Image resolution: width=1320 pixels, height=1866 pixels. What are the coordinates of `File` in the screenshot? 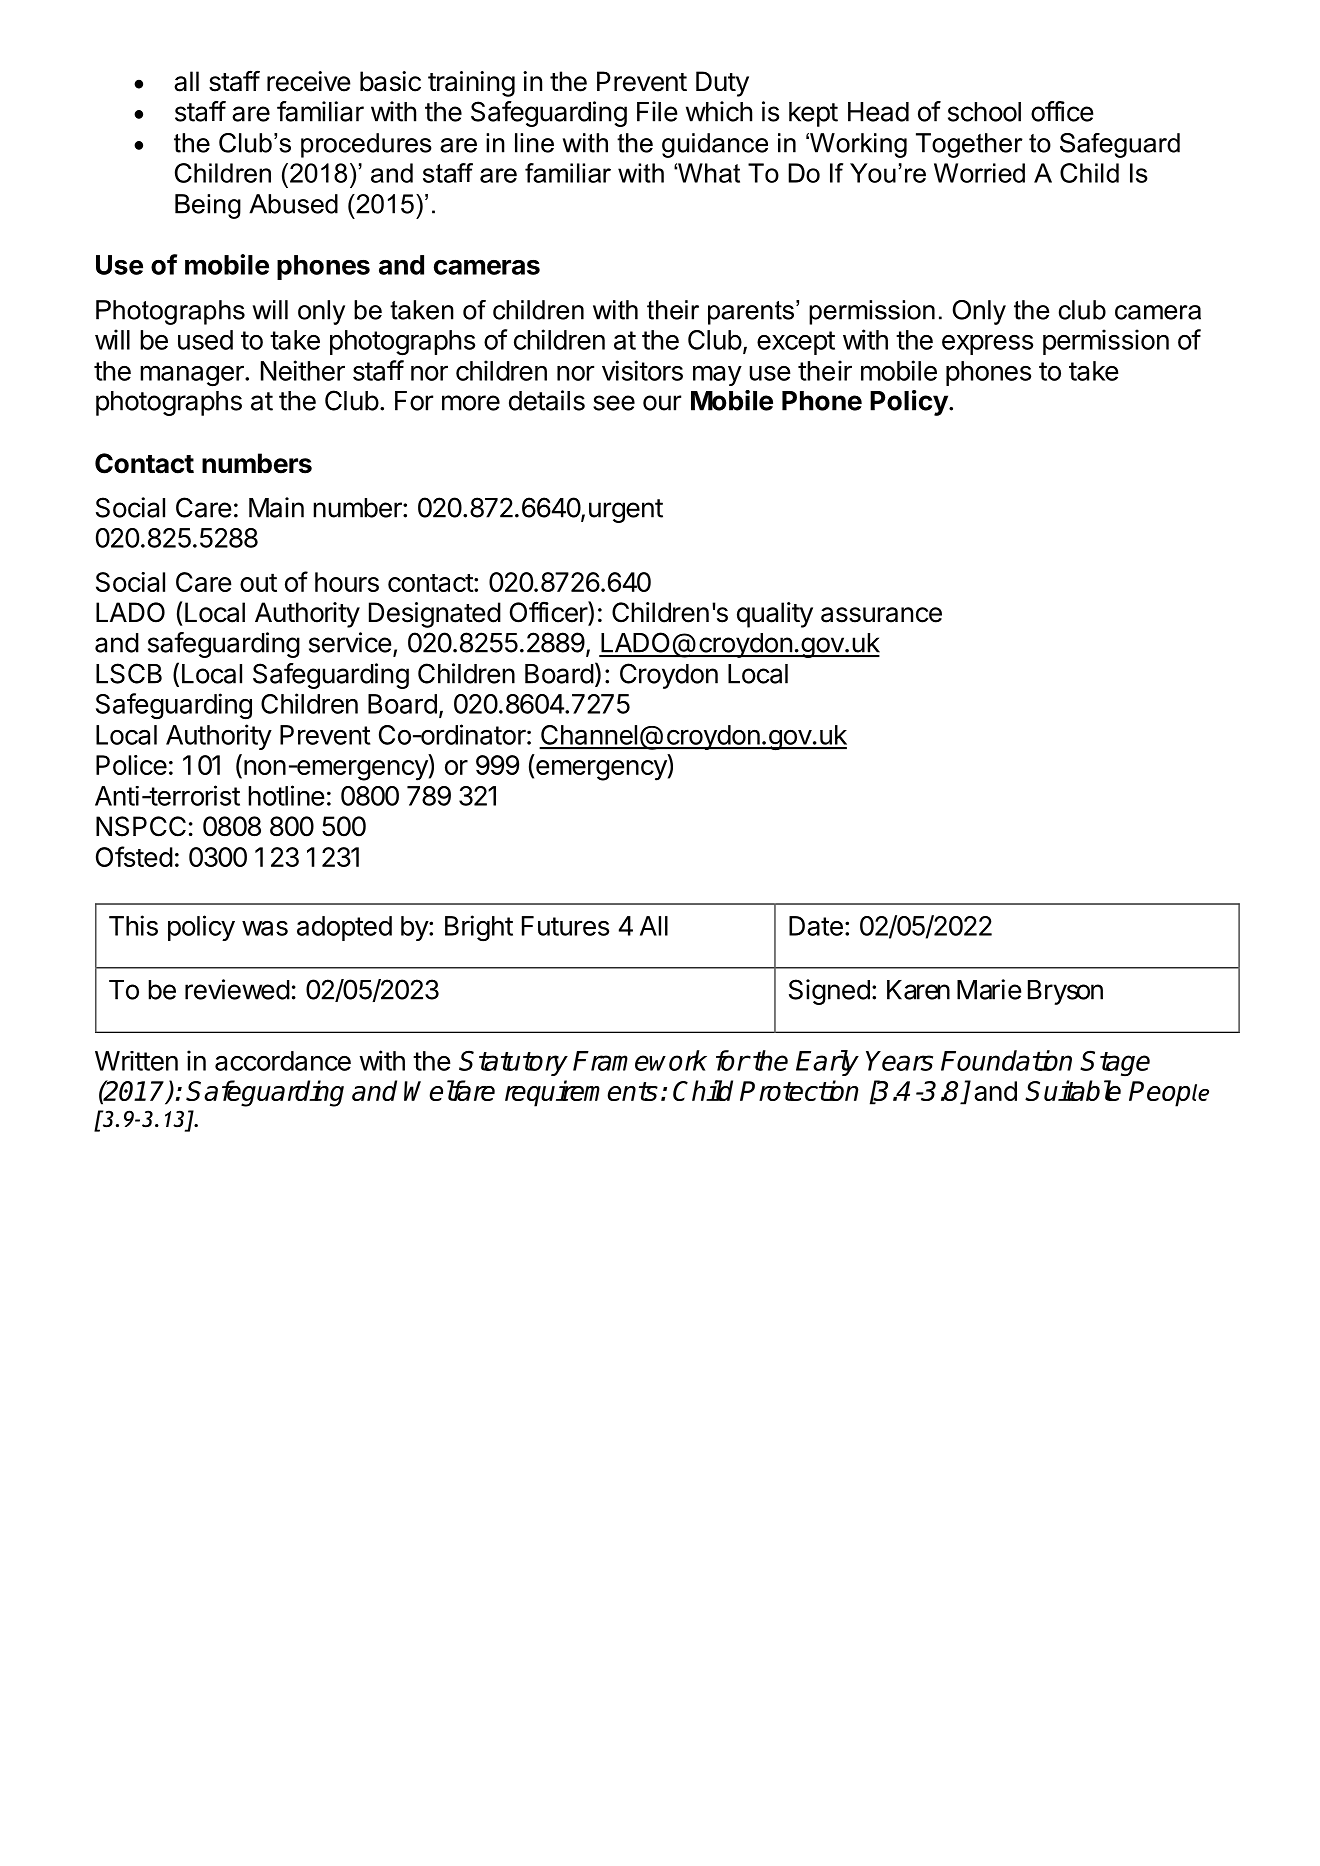 It's located at (657, 111).
